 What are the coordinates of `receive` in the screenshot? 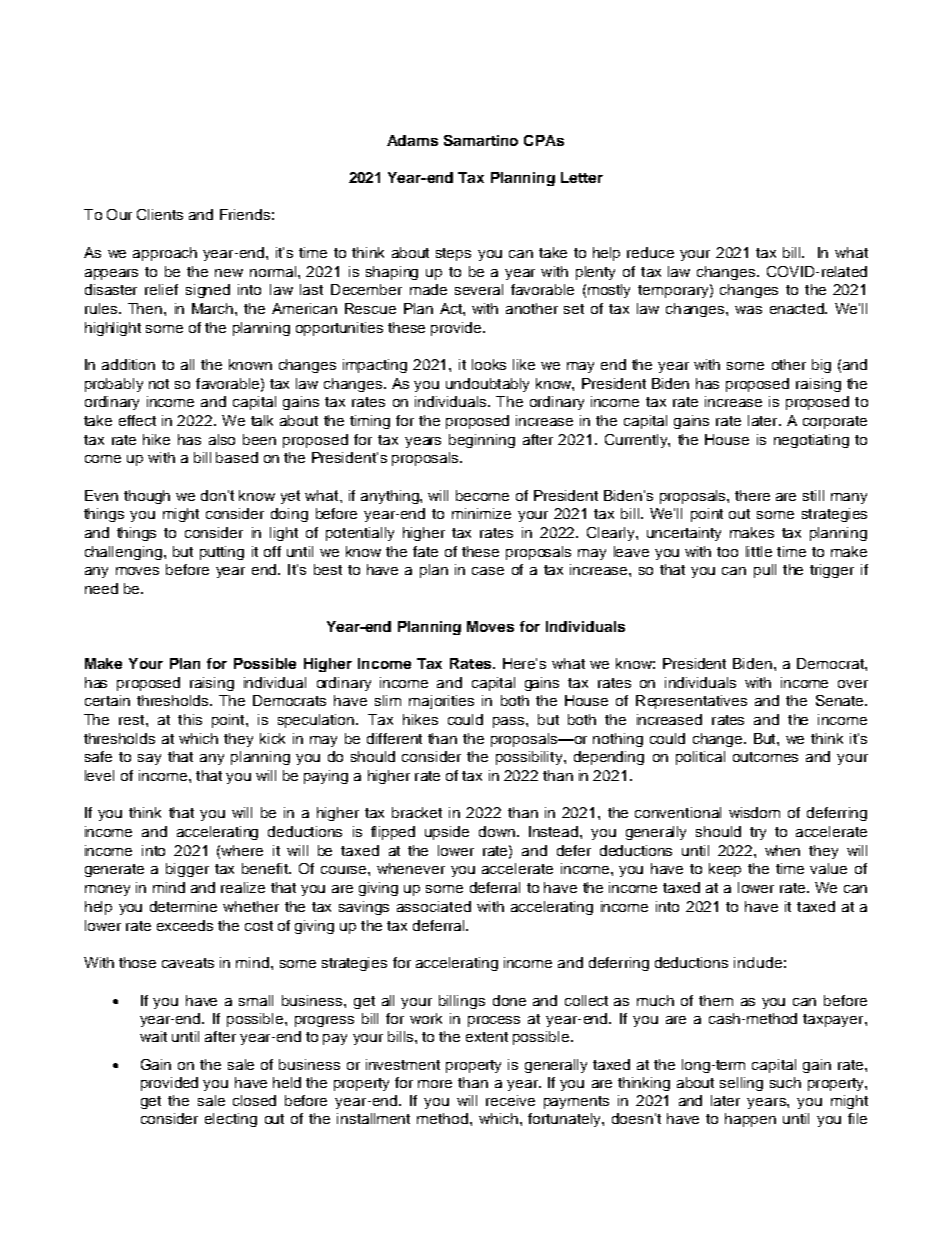 It's located at (510, 1100).
